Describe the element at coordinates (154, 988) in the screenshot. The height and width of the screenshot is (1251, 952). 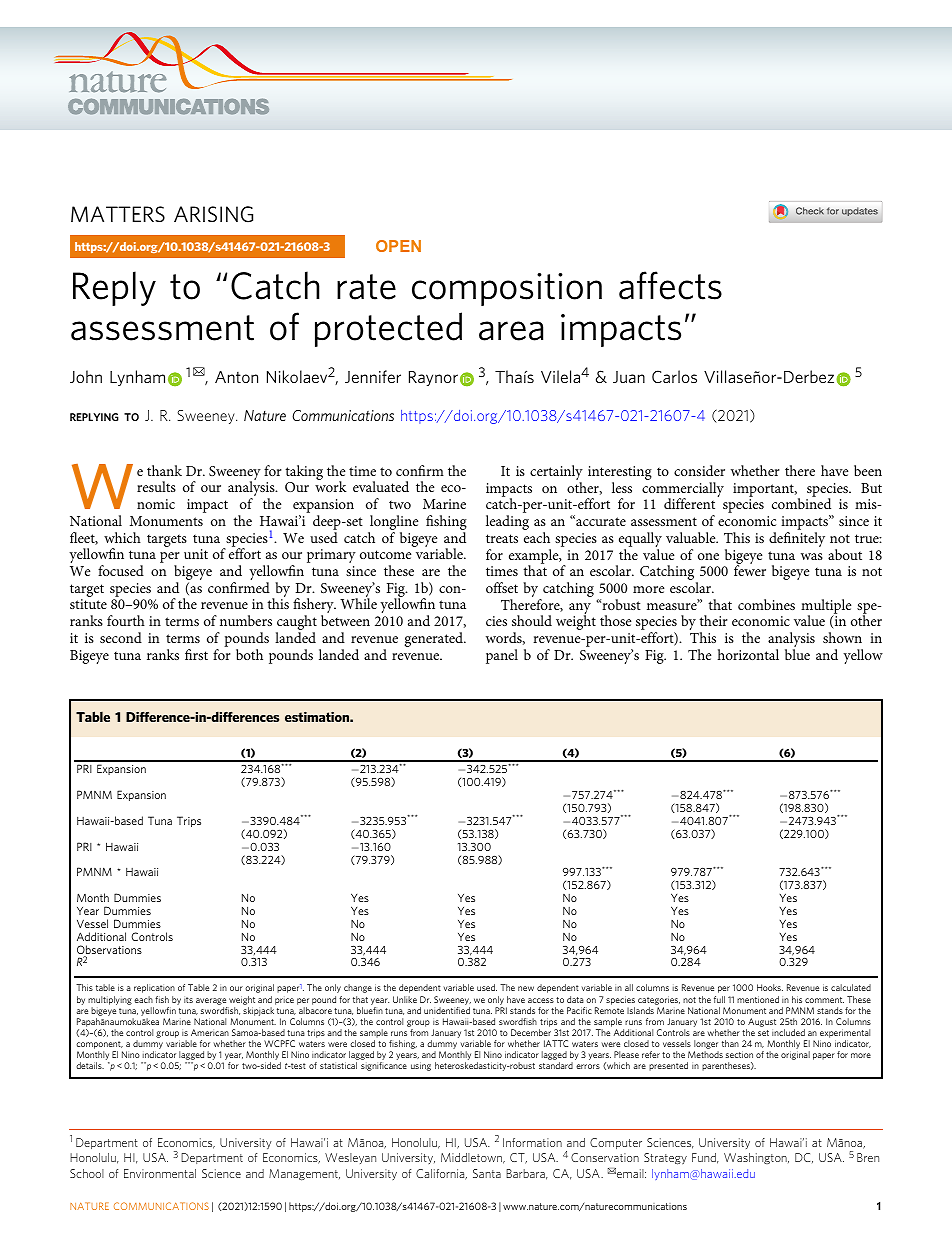
I see `replication` at that location.
